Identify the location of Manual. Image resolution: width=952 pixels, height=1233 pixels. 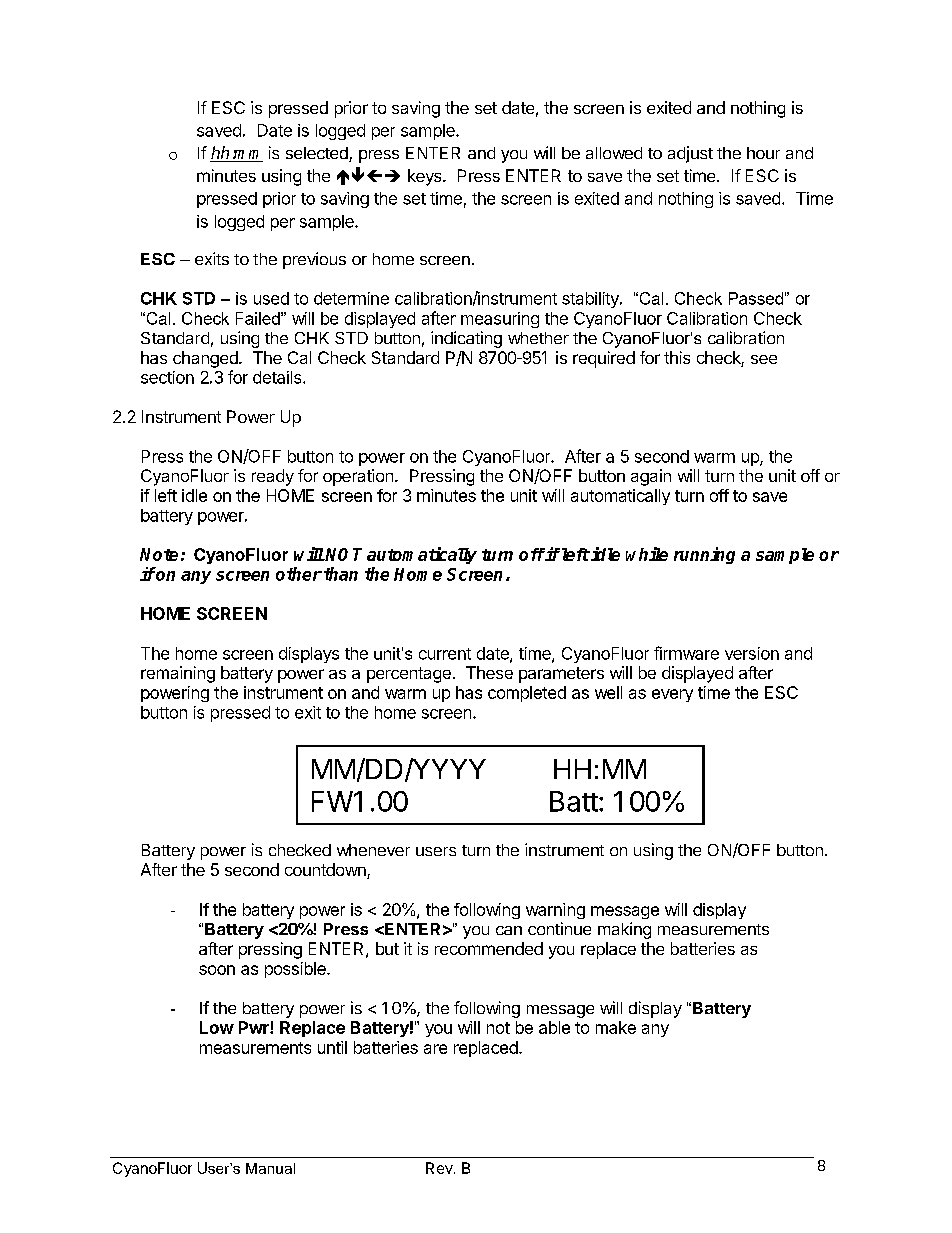
(270, 1168).
